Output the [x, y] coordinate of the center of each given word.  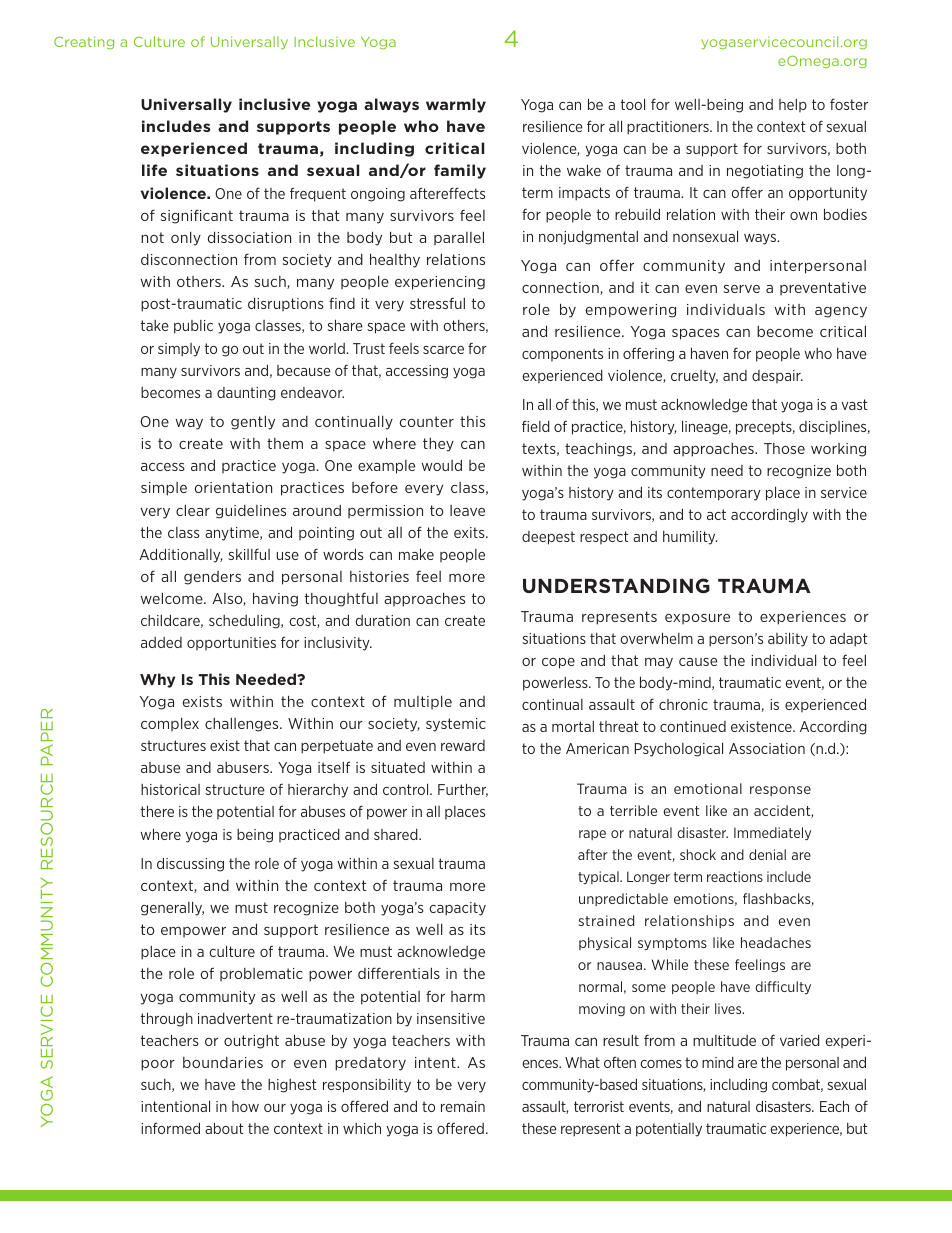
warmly [456, 105]
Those [784, 448]
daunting [246, 394]
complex [170, 724]
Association [767, 748]
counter [427, 421]
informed [170, 1128]
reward [463, 745]
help [793, 105]
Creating [84, 42]
